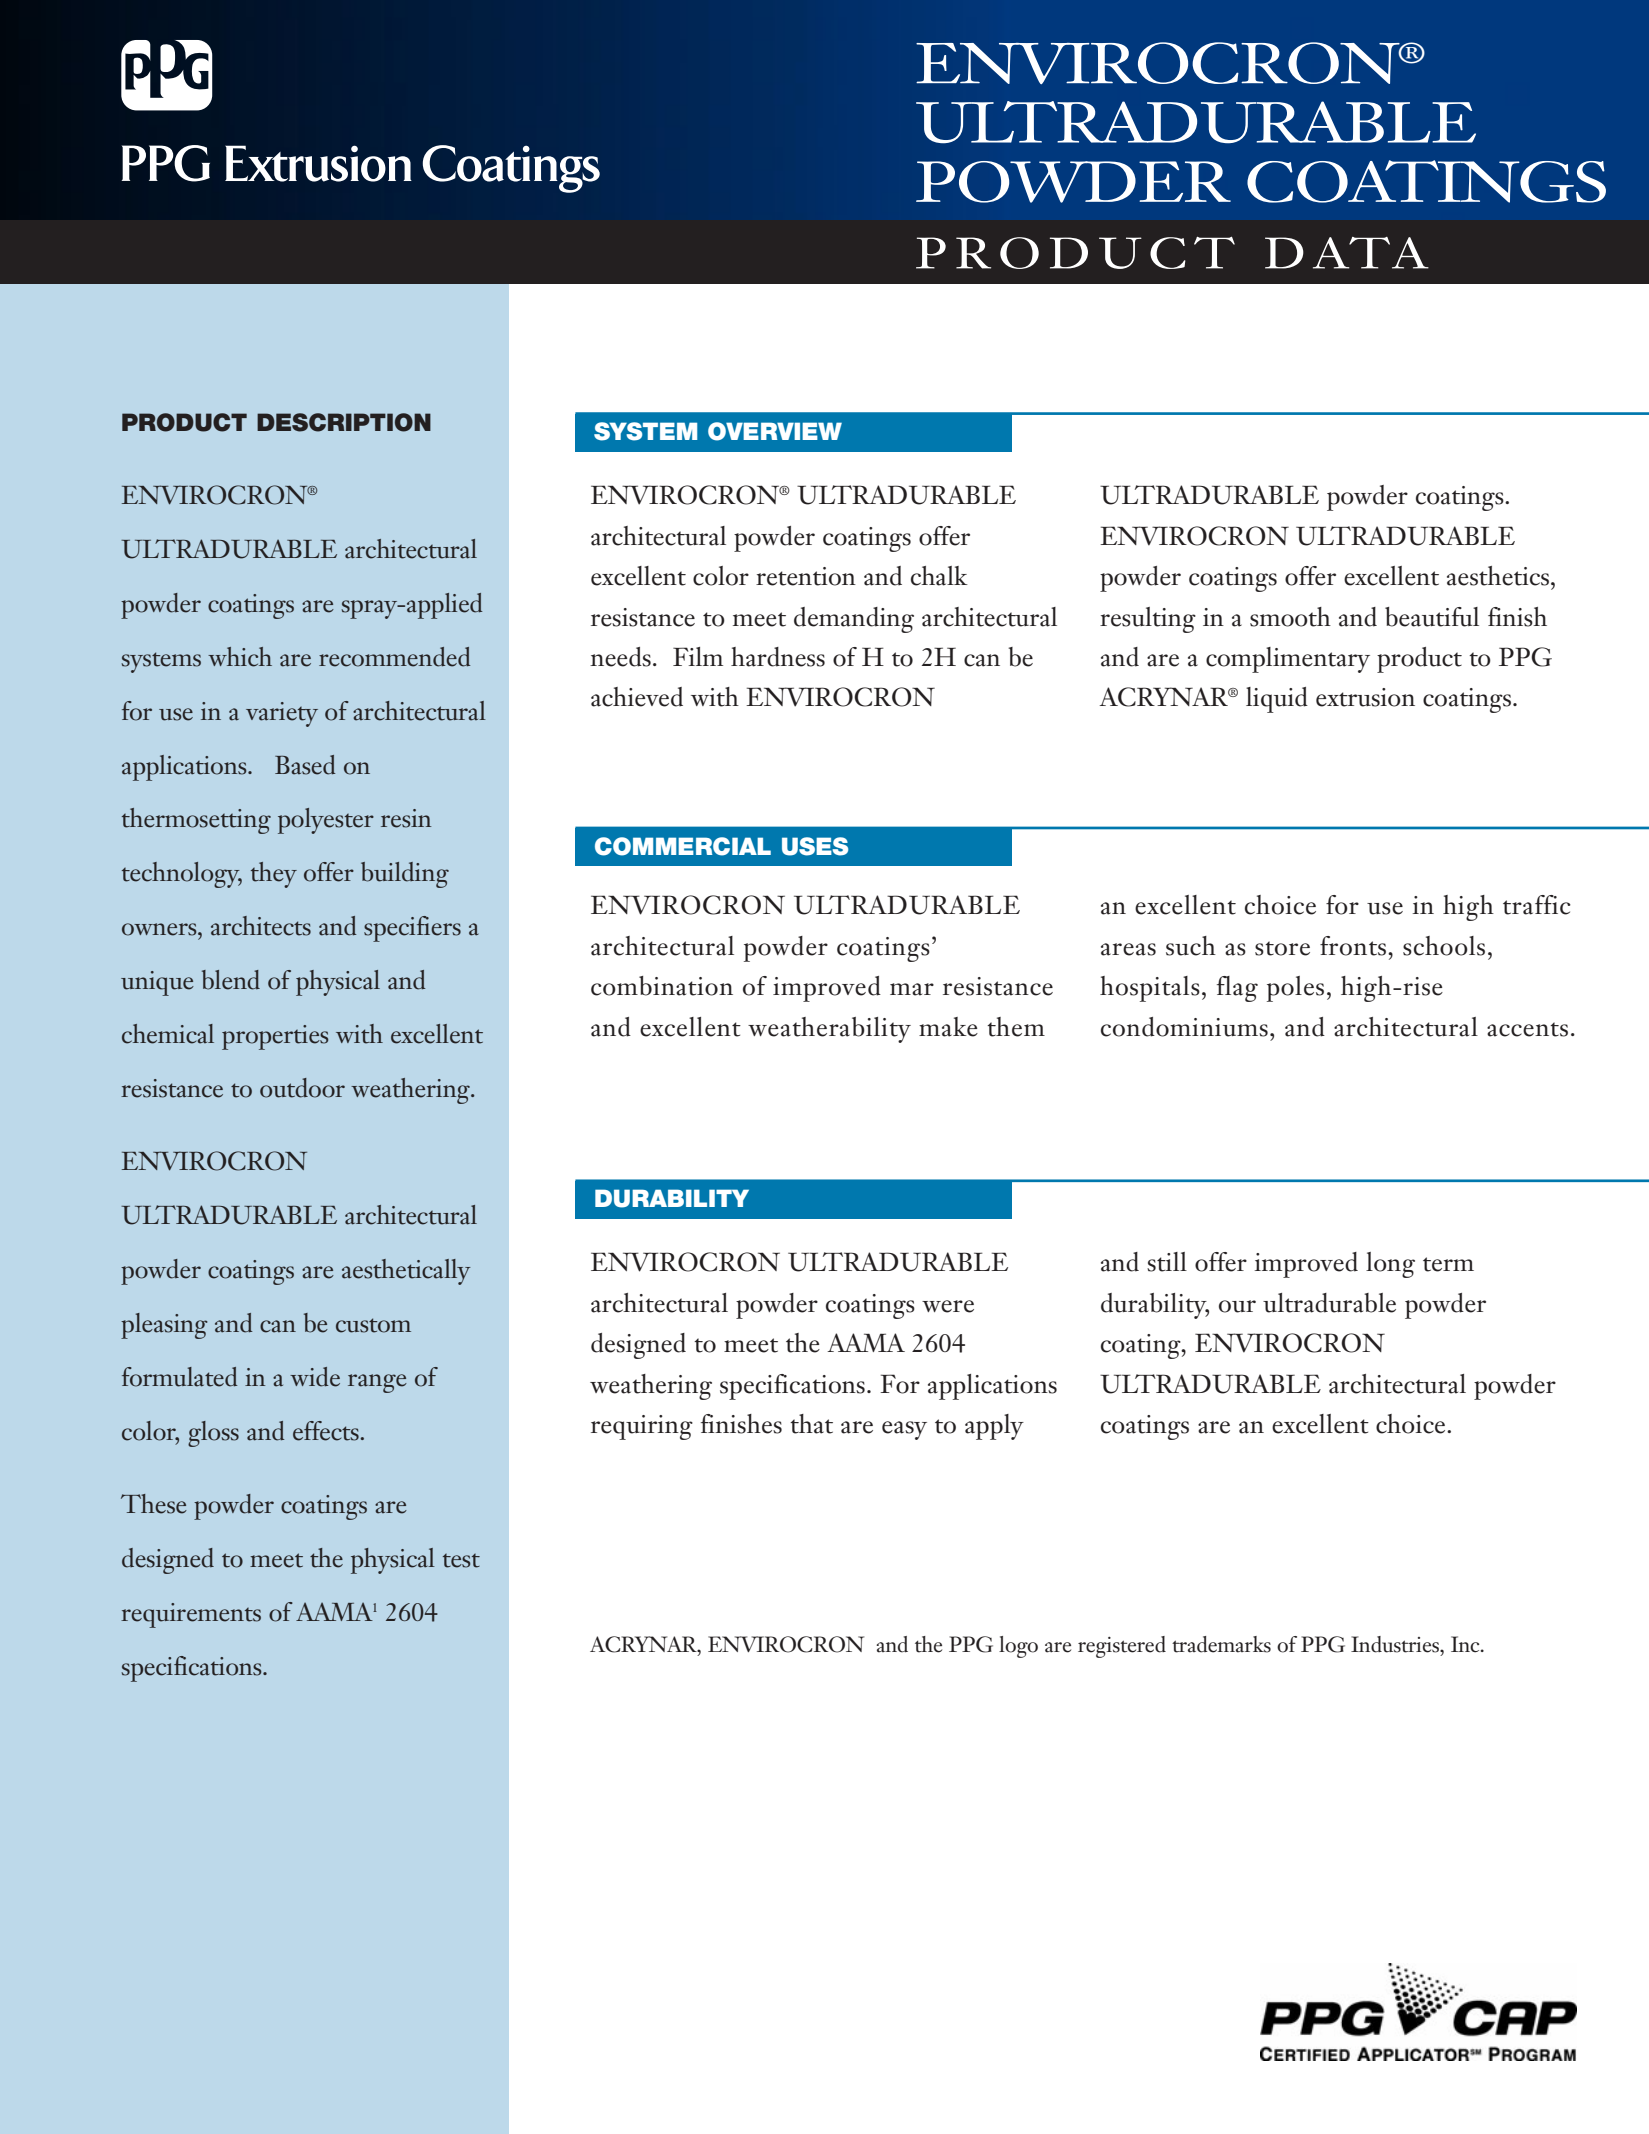 This screenshot has width=1649, height=2134. Describe the element at coordinates (1390, 1265) in the screenshot. I see `long` at that location.
